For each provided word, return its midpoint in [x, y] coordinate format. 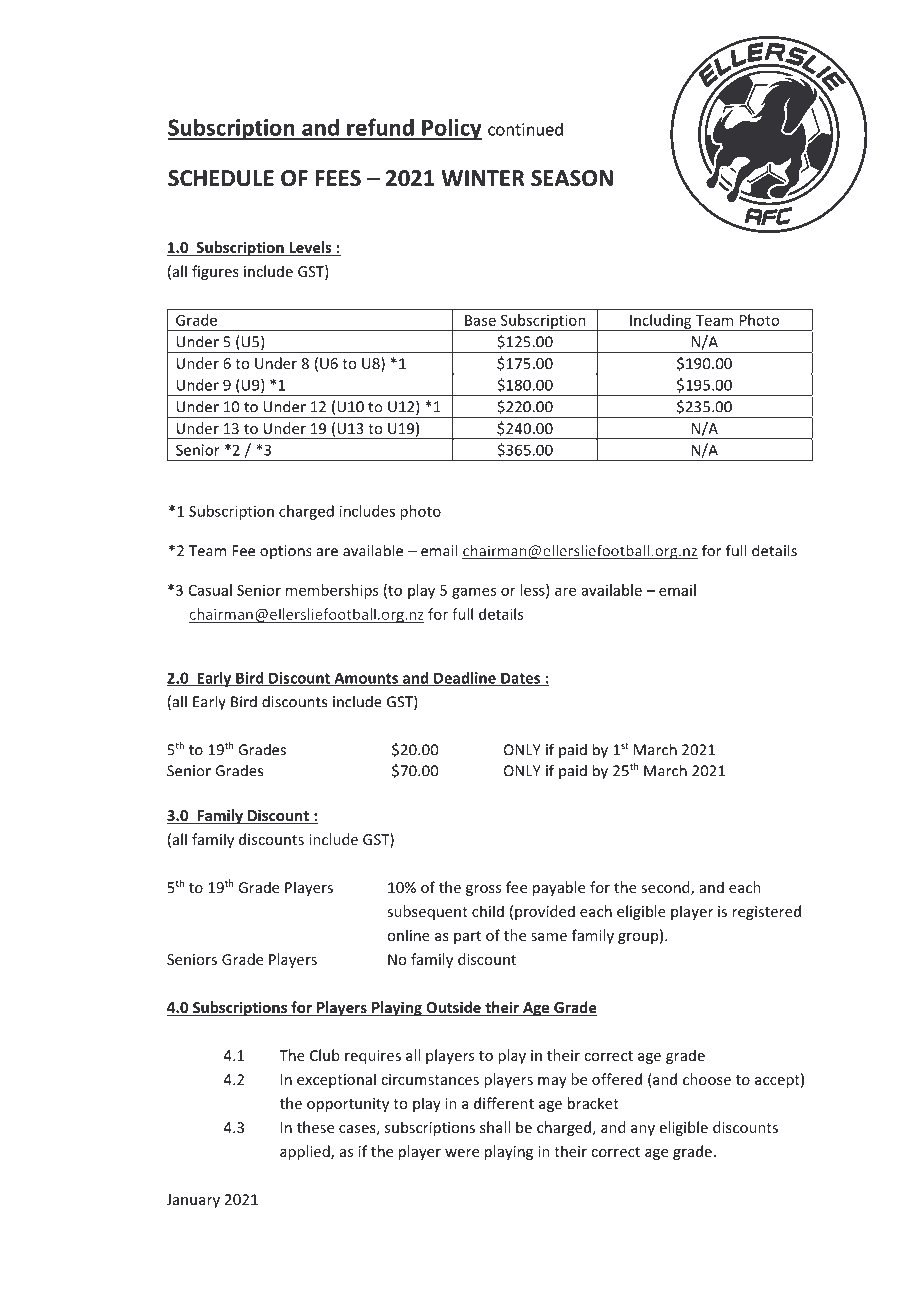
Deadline [465, 679]
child [488, 911]
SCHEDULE [221, 178]
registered [767, 912]
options [286, 552]
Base [480, 320]
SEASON [572, 178]
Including [661, 322]
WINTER [483, 178]
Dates [520, 679]
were [462, 1153]
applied [306, 1152]
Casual [210, 590]
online [408, 935]
